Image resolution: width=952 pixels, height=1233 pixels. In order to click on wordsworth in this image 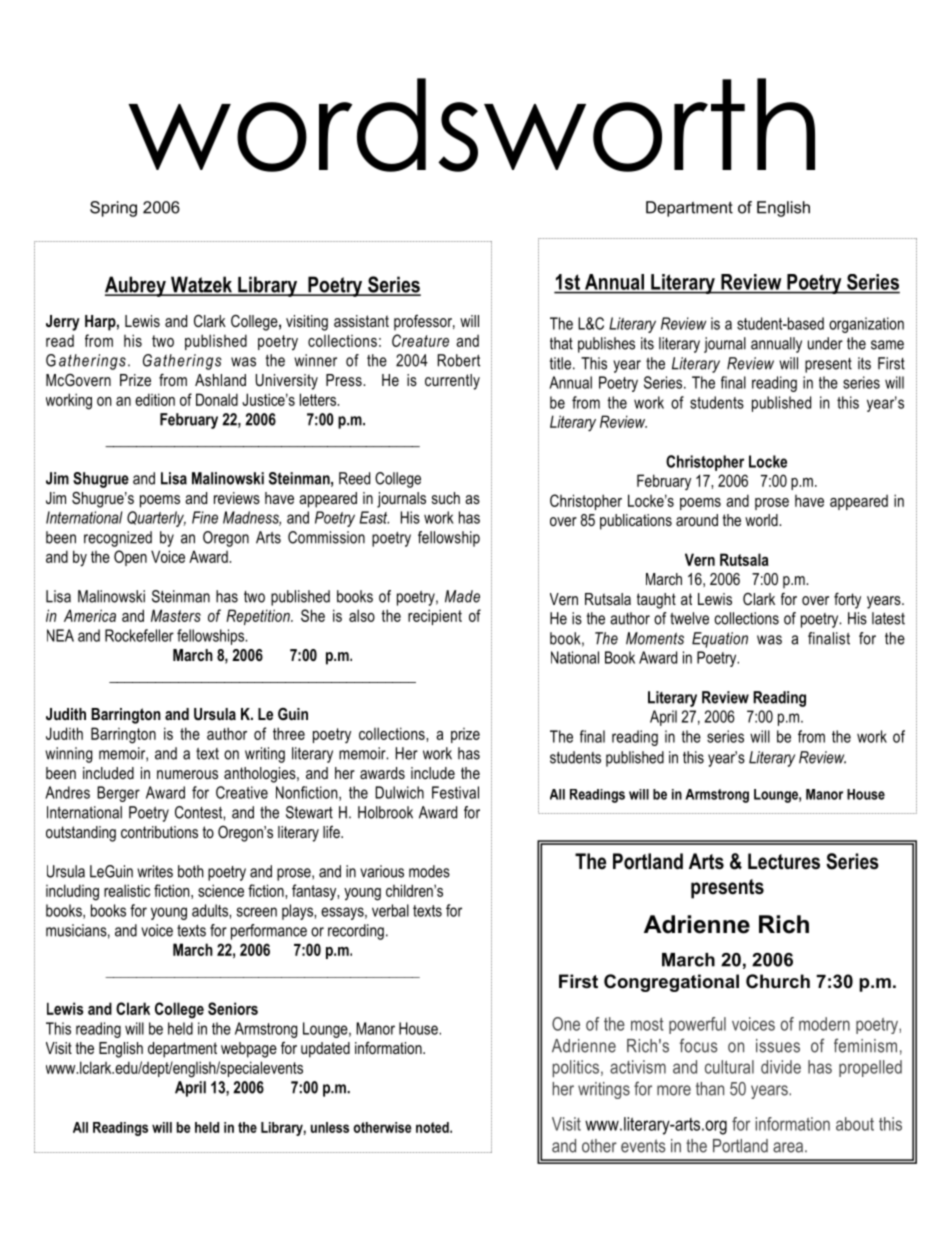, I will do `click(471, 125)`.
